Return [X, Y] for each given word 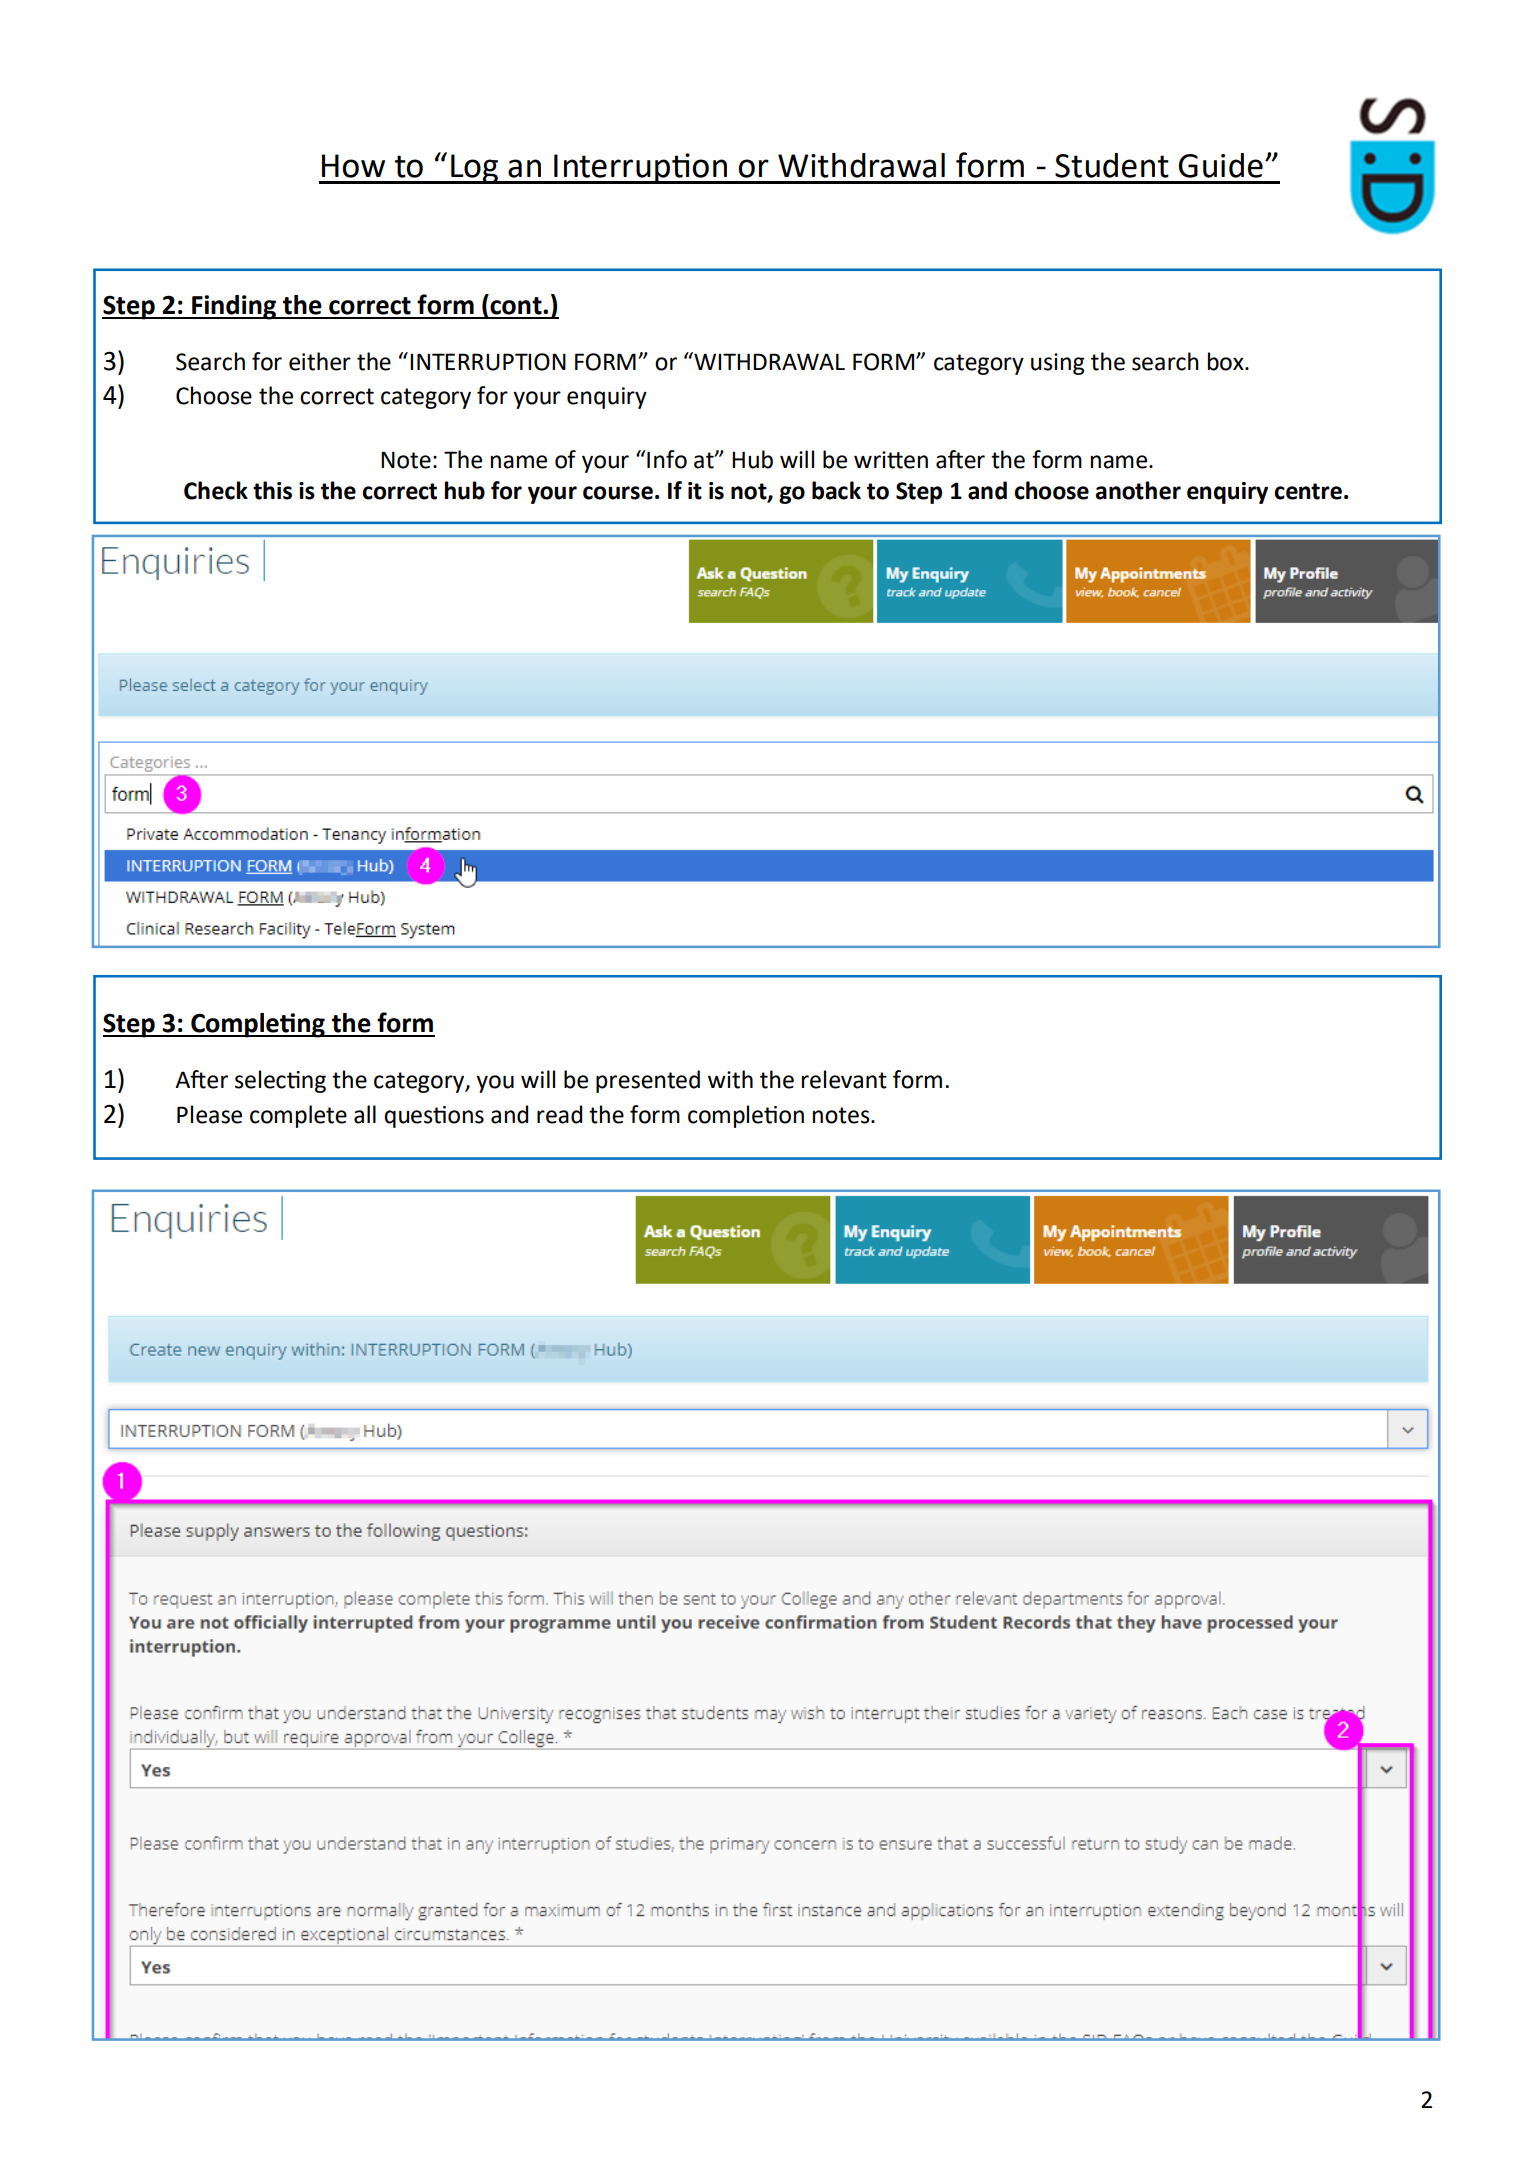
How [353, 166]
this [272, 490]
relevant [844, 1079]
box [1227, 361]
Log [475, 169]
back [836, 490]
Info [666, 459]
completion [746, 1116]
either [320, 361]
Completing [258, 1025]
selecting [280, 1081]
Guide [1221, 165]
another [1138, 490]
